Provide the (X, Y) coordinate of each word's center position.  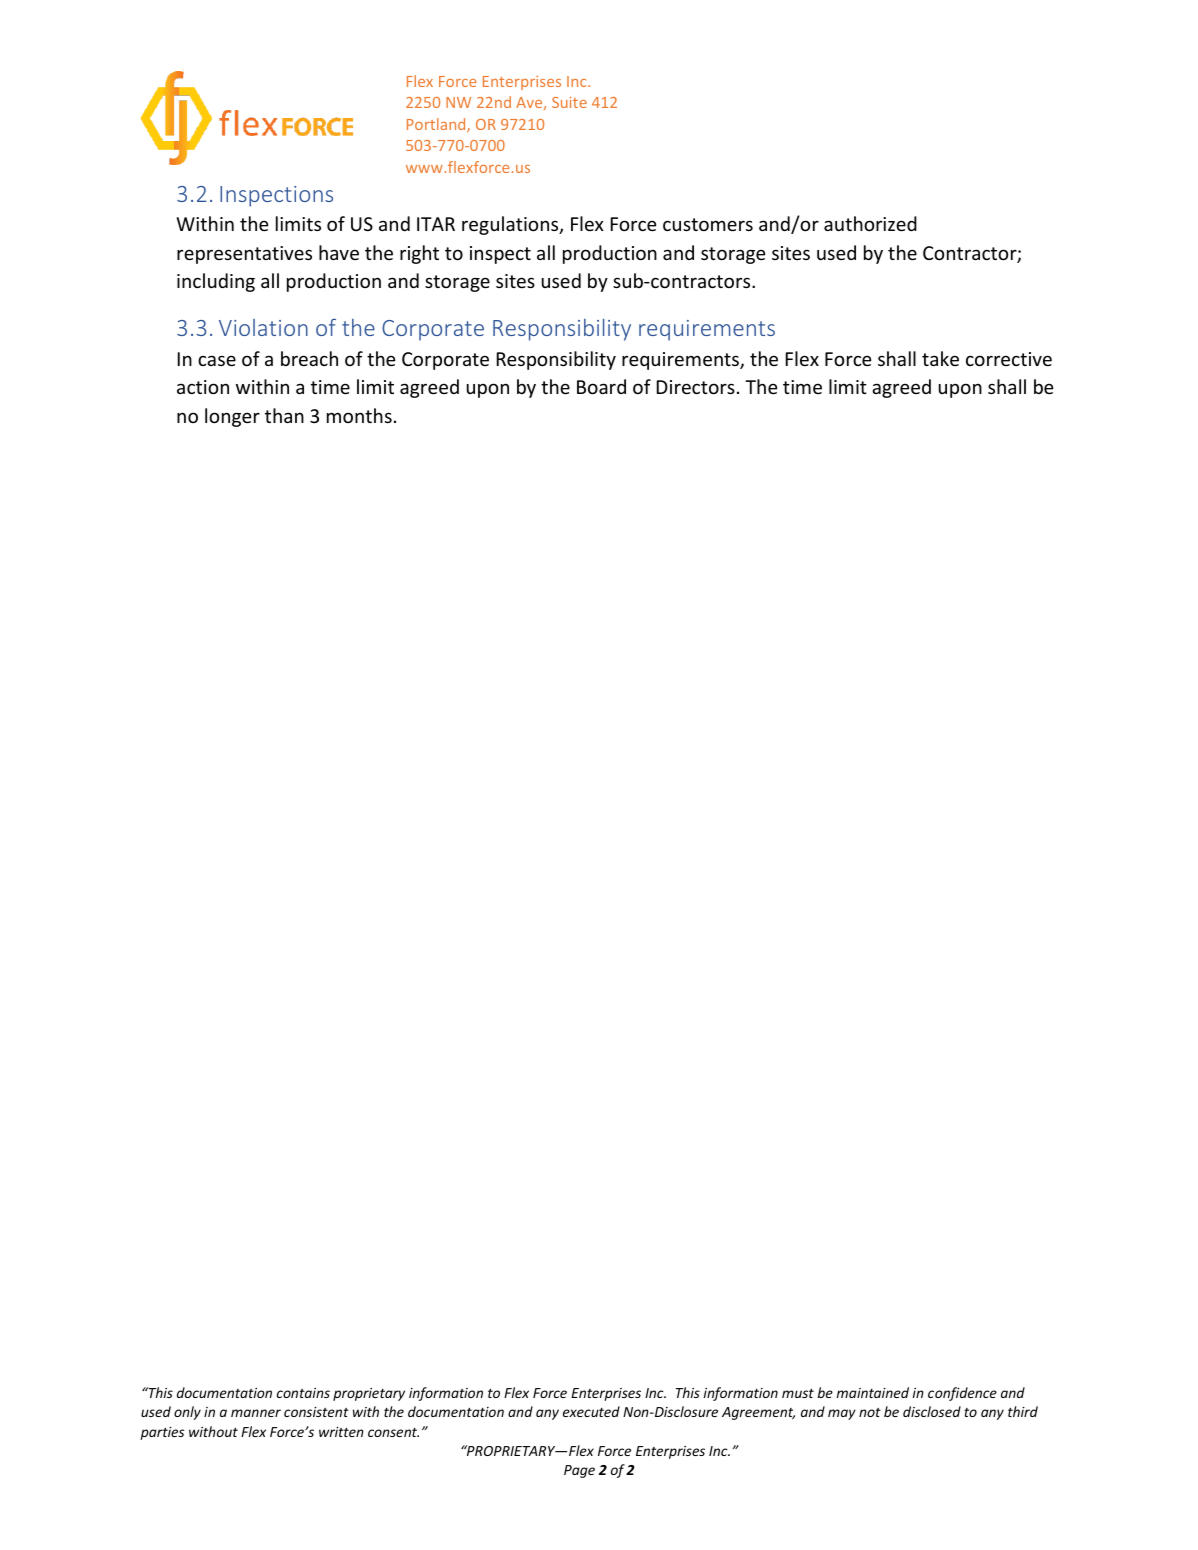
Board (601, 386)
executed (591, 1411)
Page (579, 1471)
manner (256, 1413)
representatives (244, 255)
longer (232, 417)
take (940, 358)
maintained (873, 1392)
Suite (569, 102)
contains (303, 1393)
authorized (870, 223)
